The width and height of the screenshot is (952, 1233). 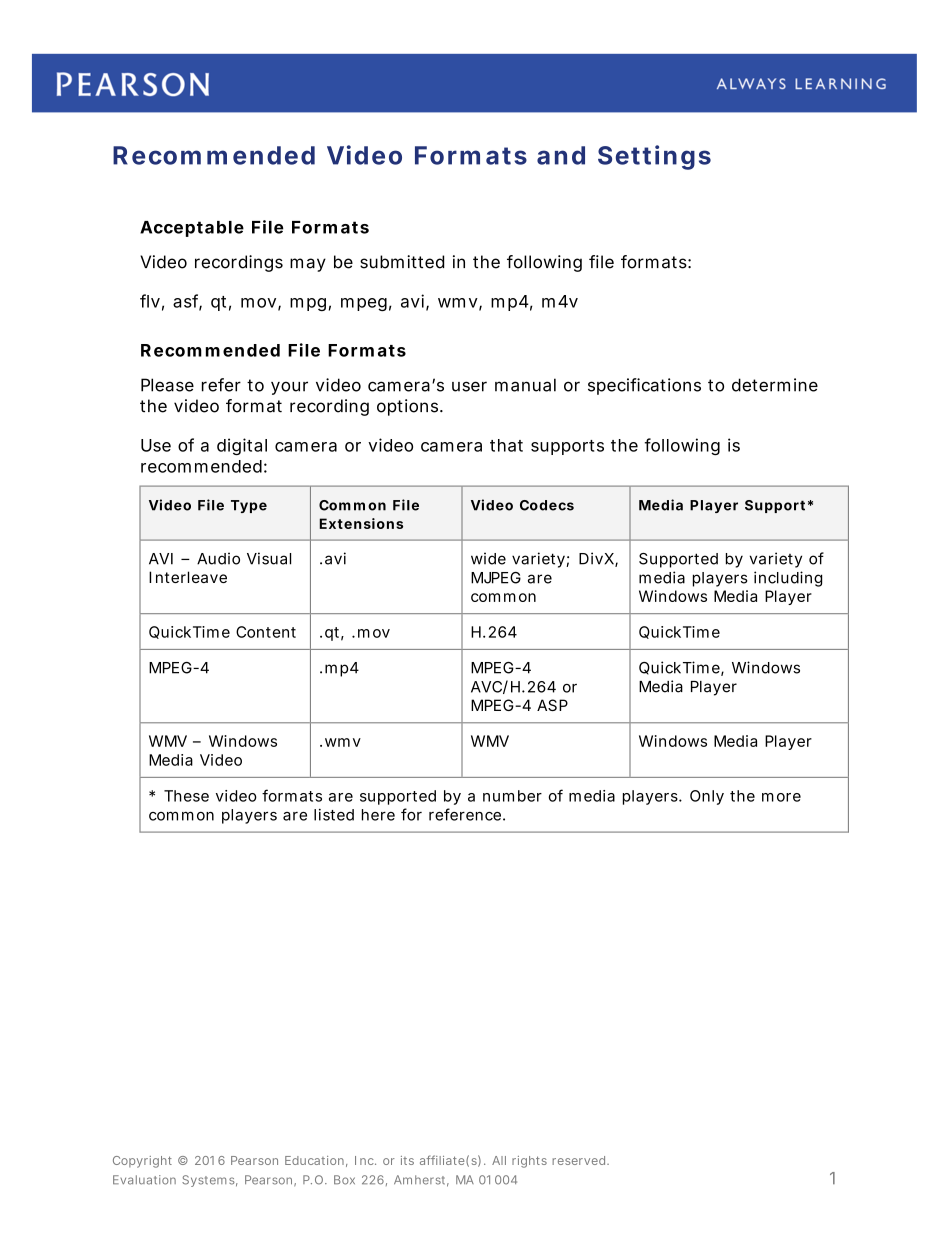 What do you see at coordinates (192, 229) in the screenshot?
I see `Acceptable` at bounding box center [192, 229].
